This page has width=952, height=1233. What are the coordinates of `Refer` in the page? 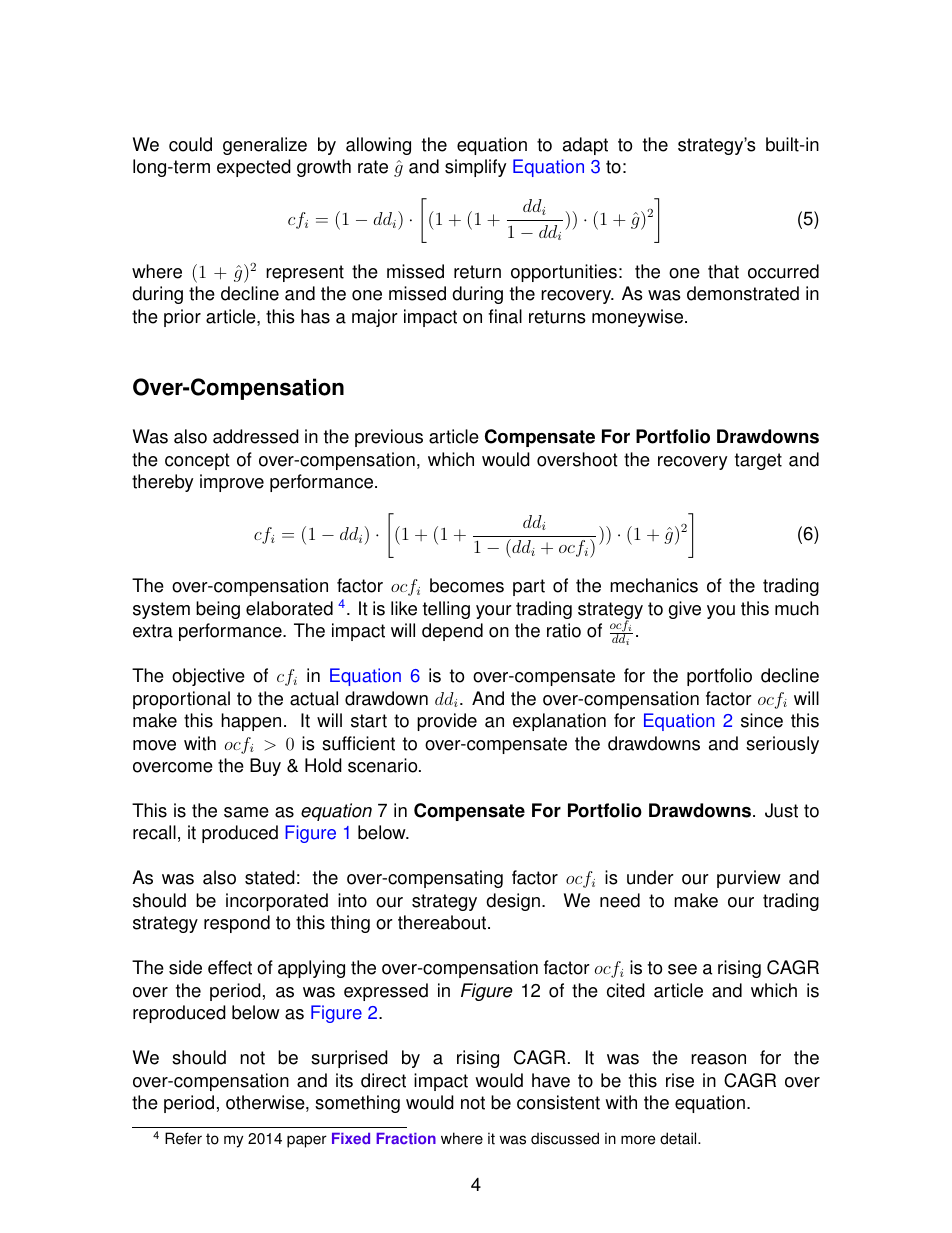 It's located at (183, 1138).
